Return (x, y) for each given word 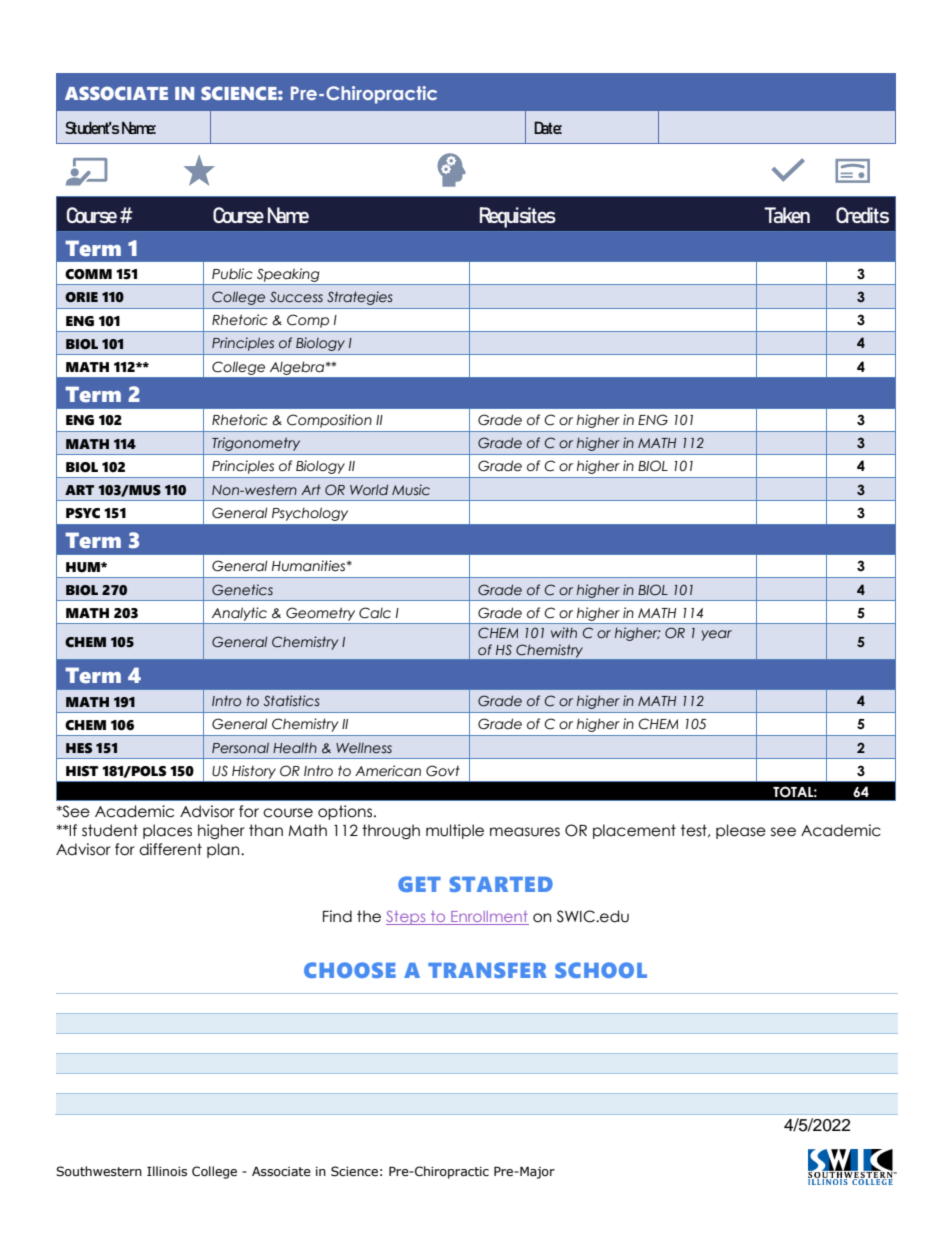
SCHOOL (601, 970)
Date (548, 127)
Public (232, 274)
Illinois (167, 1171)
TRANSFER (487, 970)
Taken (787, 215)
